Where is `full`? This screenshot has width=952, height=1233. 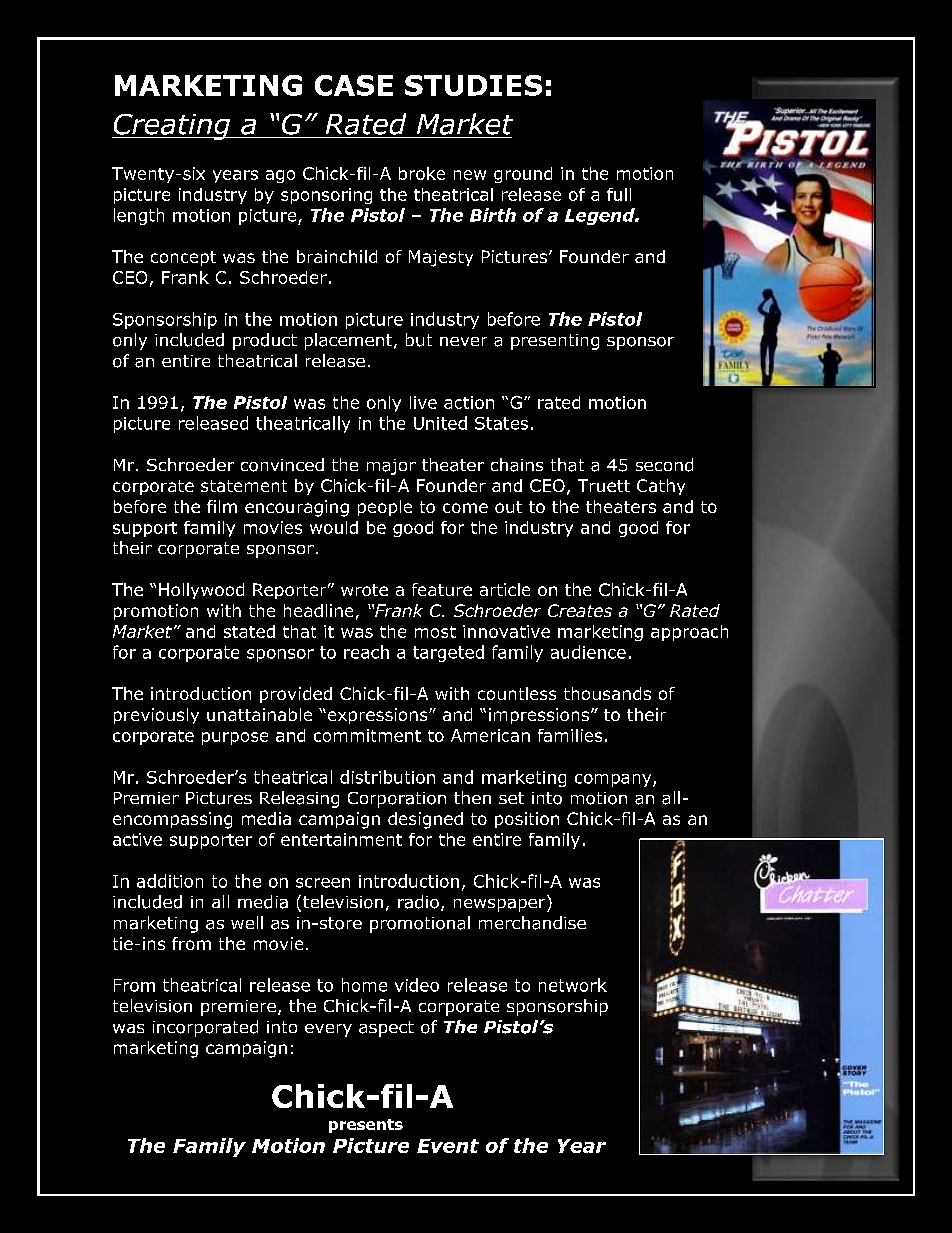 full is located at coordinates (619, 194).
